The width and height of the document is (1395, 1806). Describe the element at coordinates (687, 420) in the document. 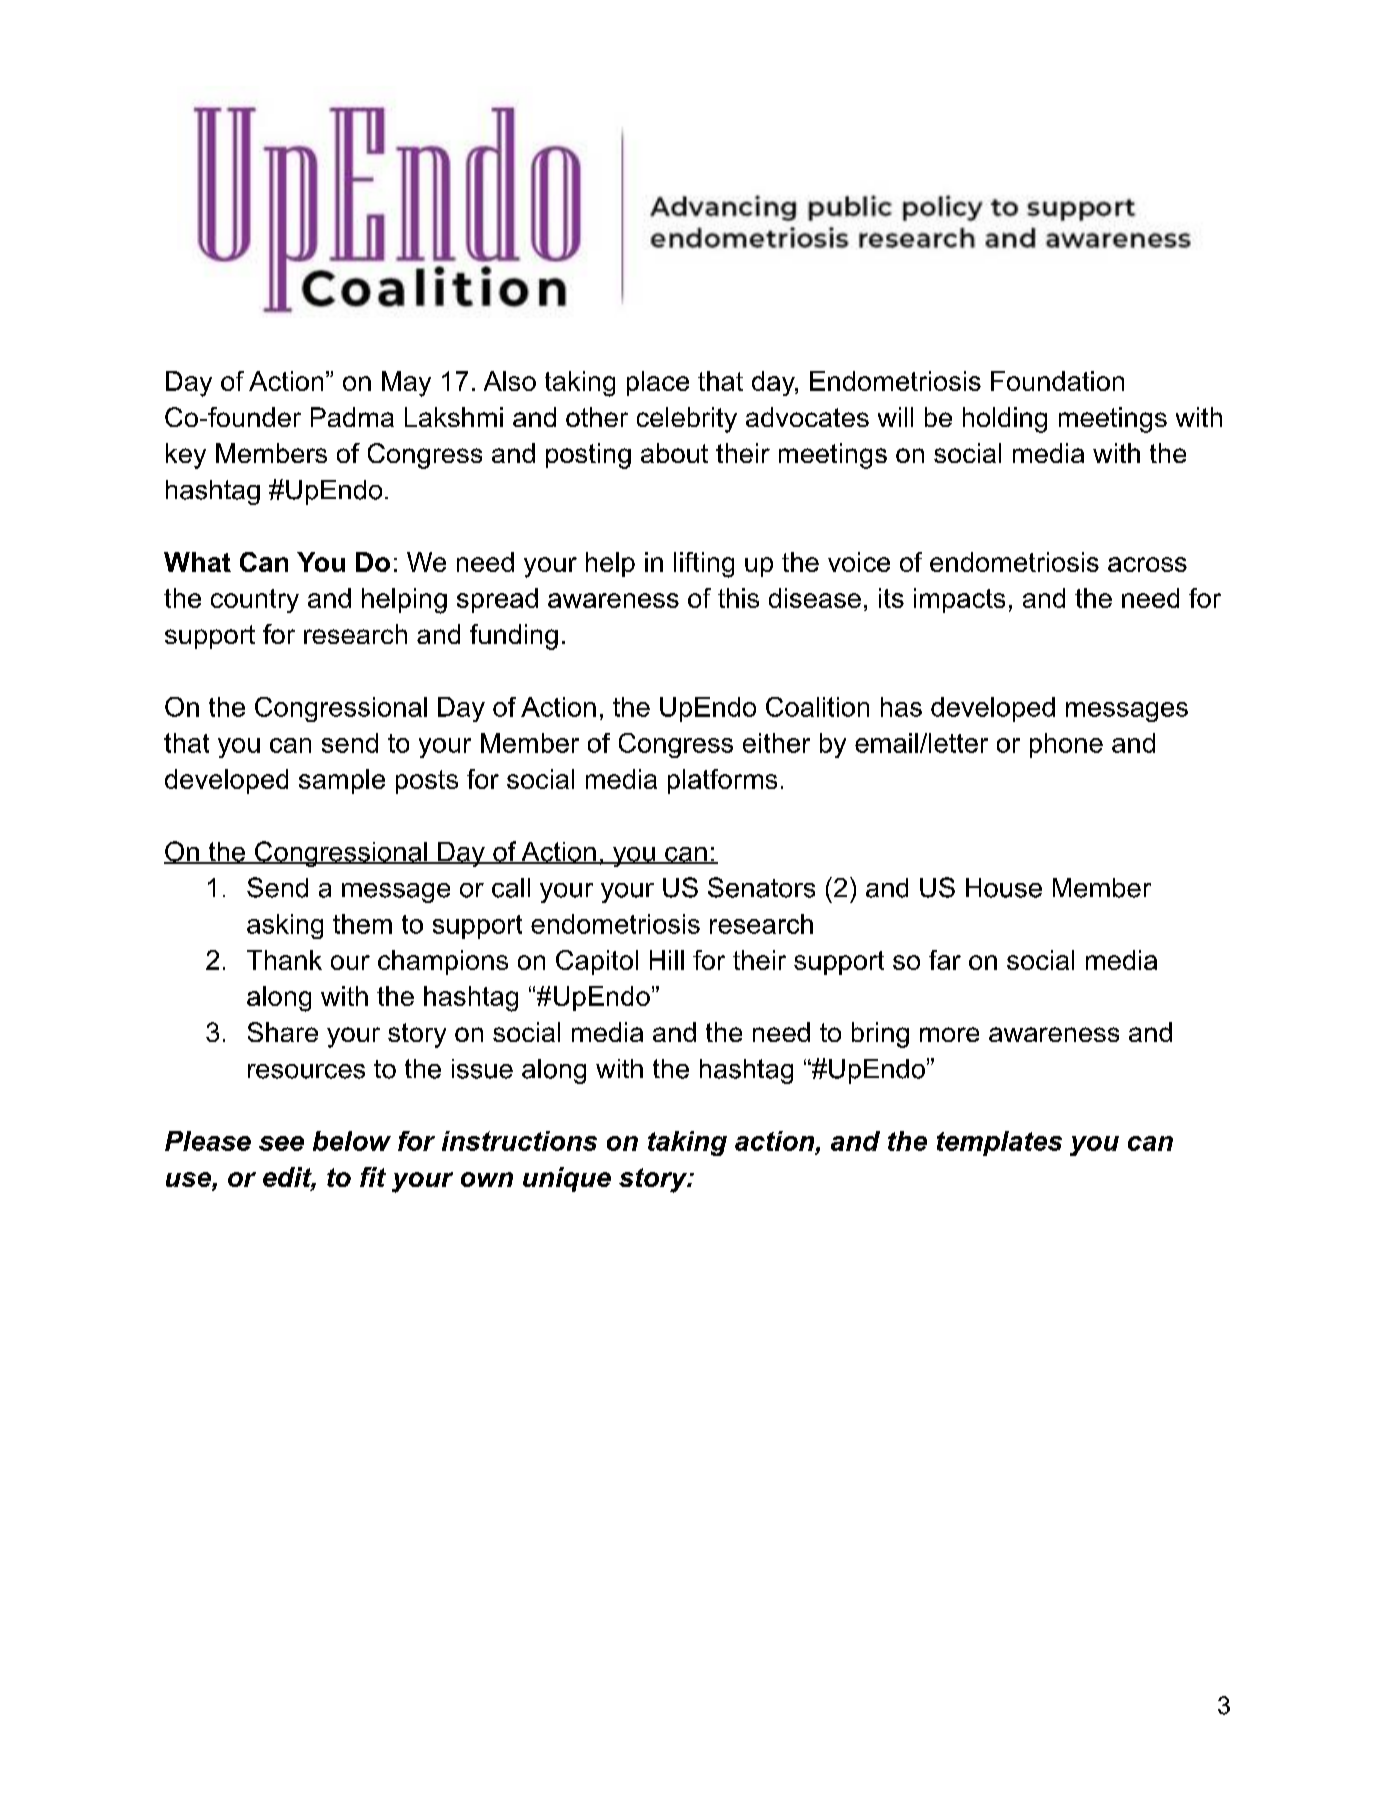

I see `celebrity` at that location.
